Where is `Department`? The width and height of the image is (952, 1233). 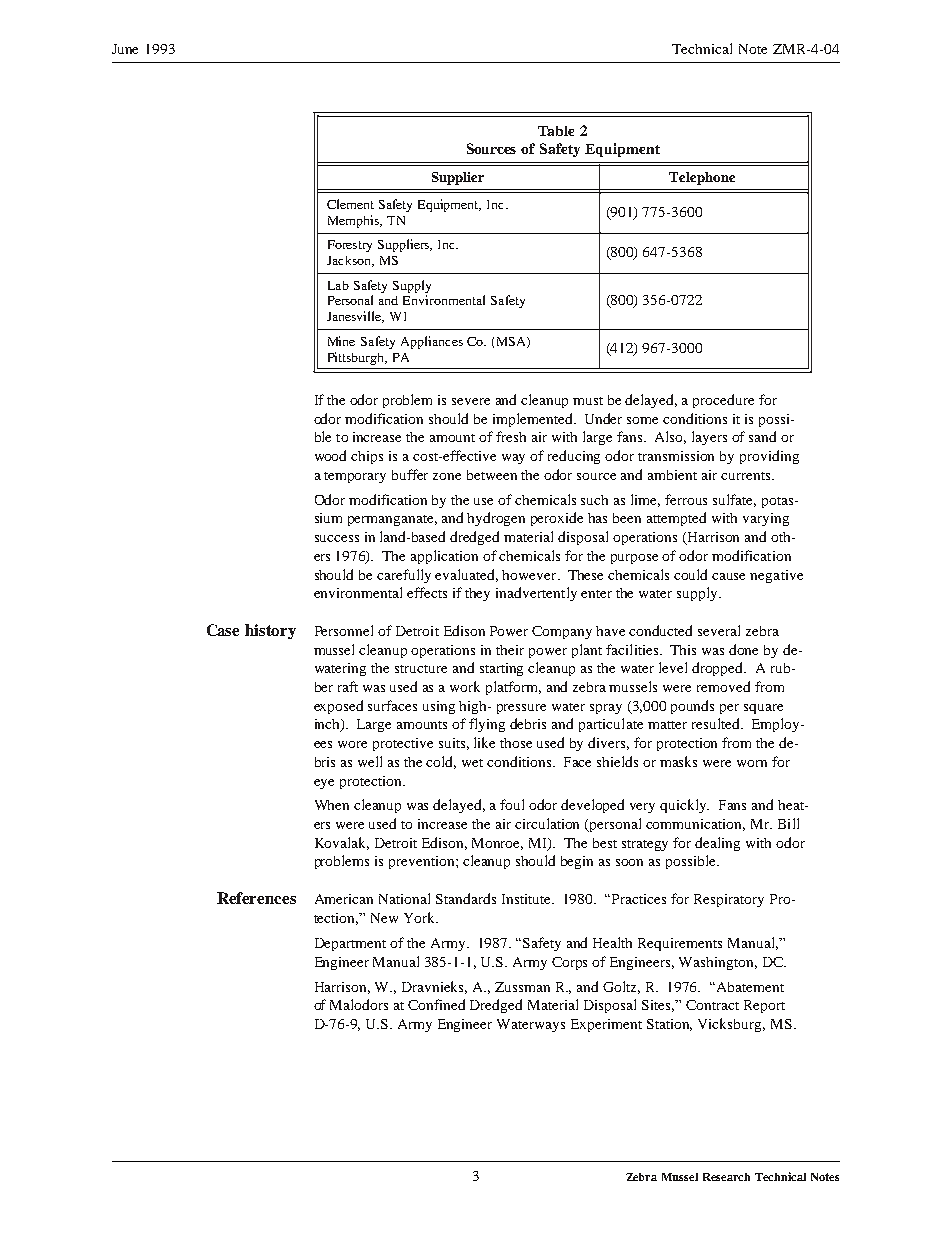 Department is located at coordinates (350, 944).
